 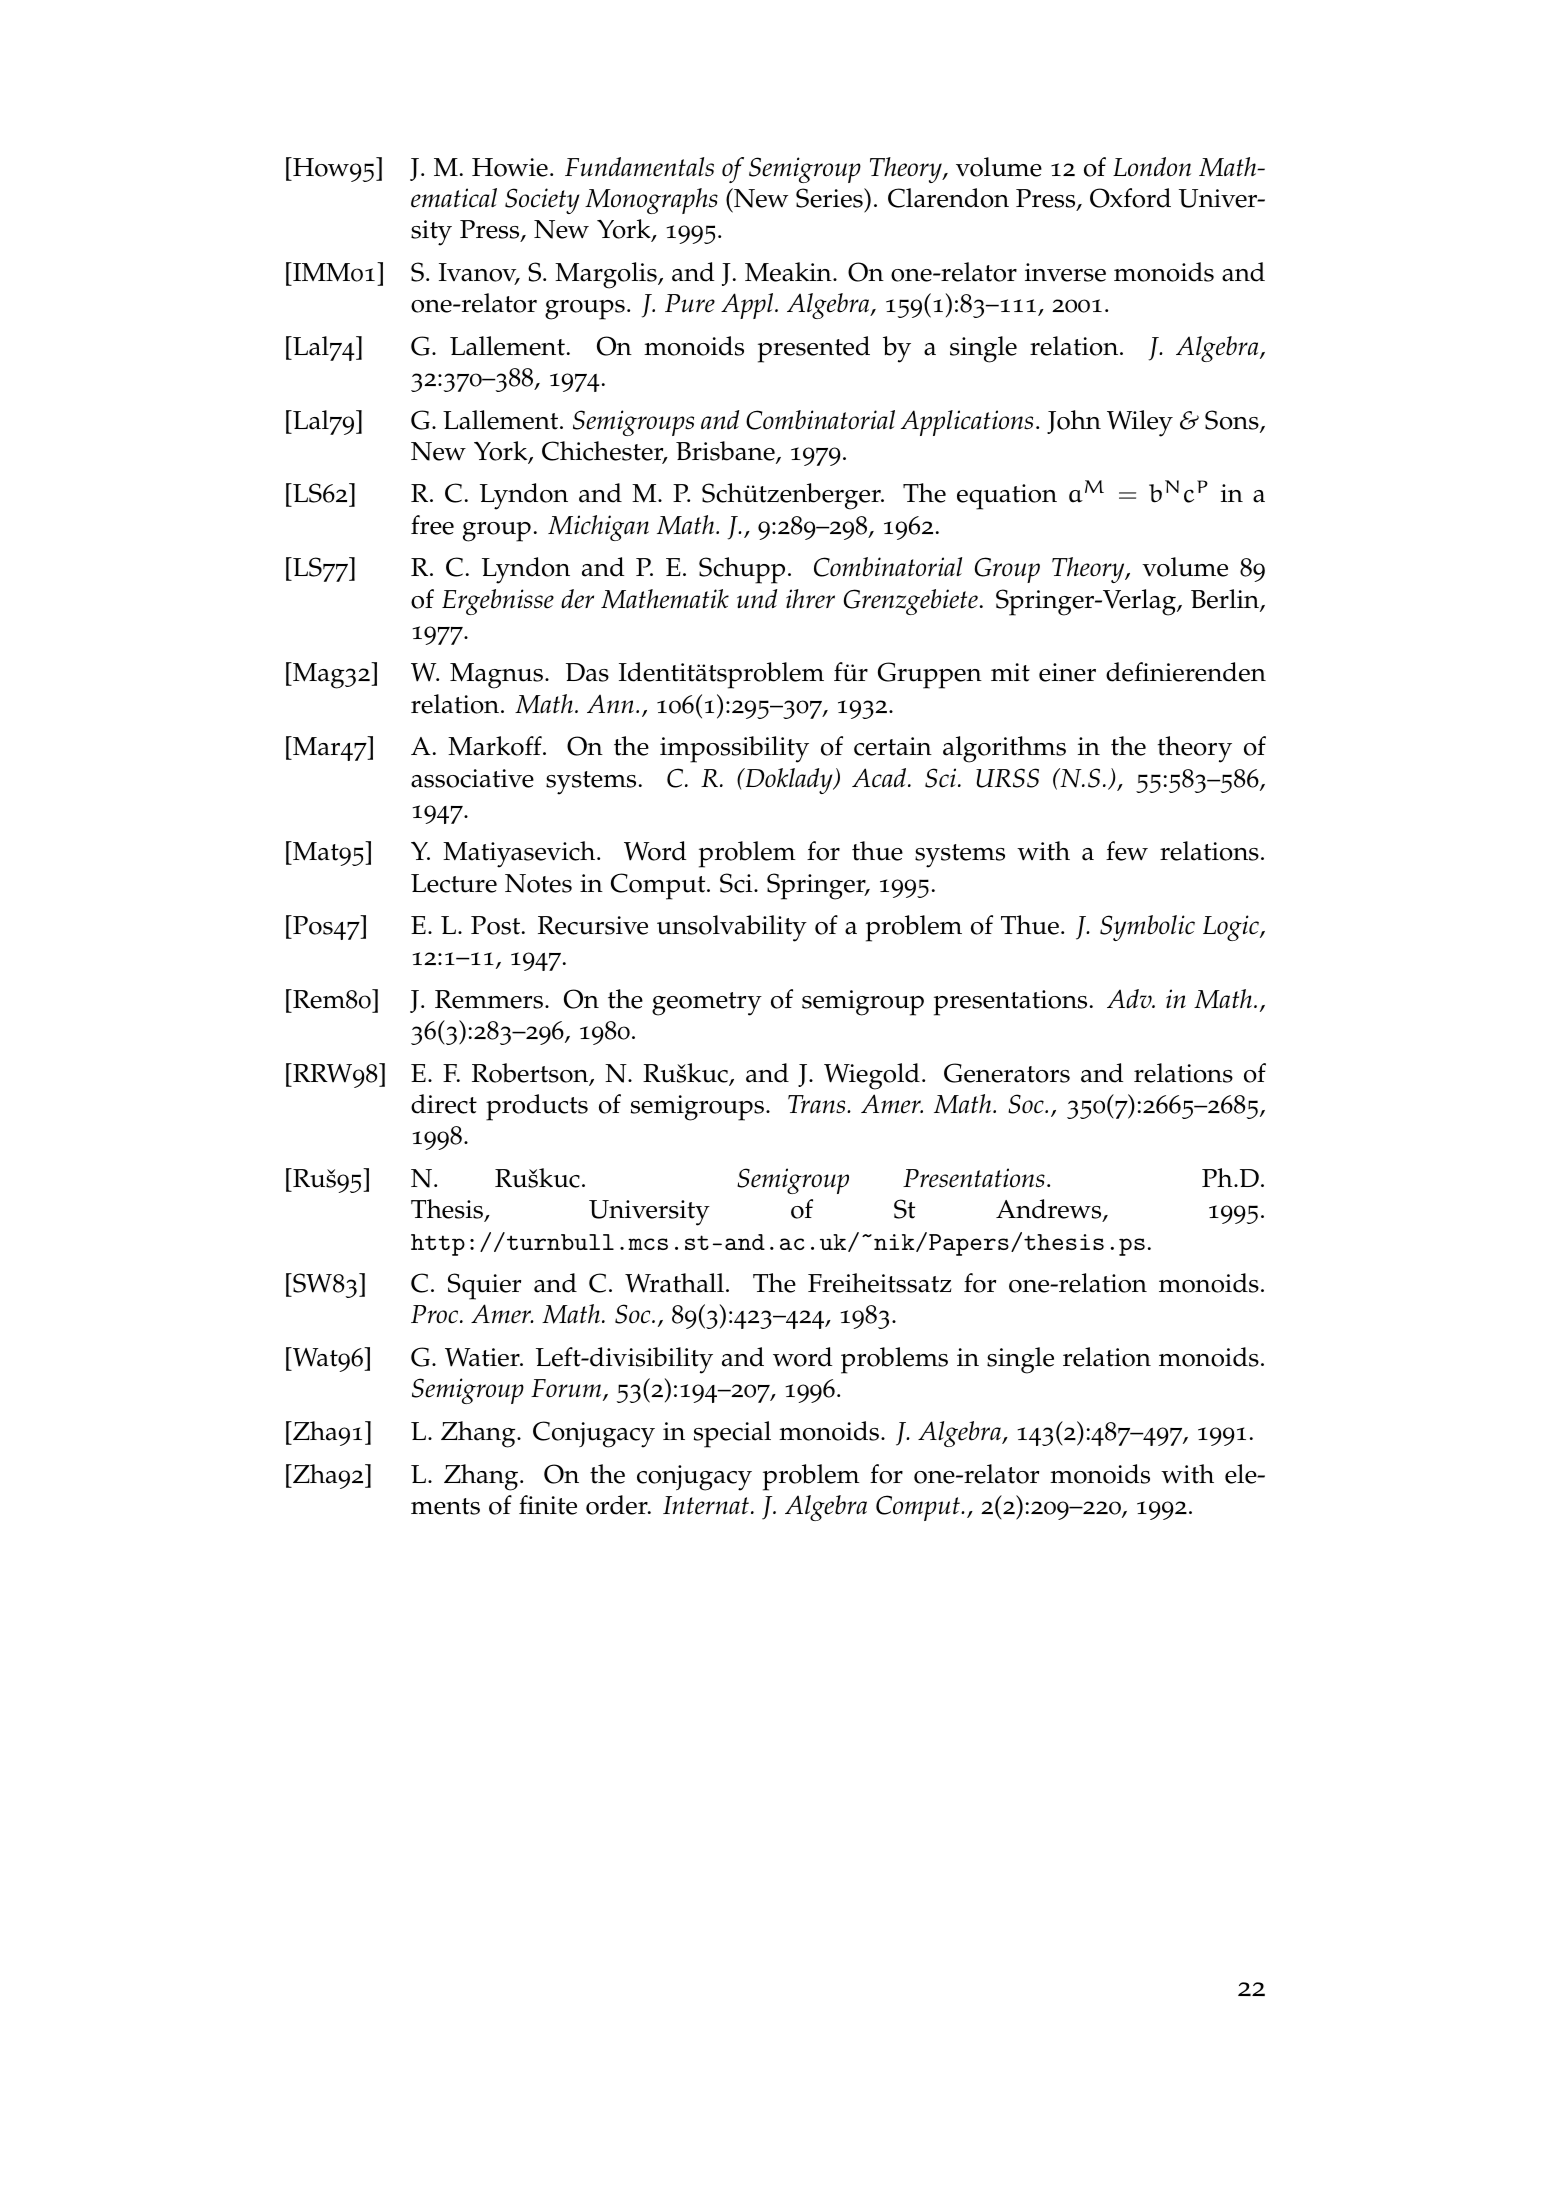 What do you see at coordinates (830, 198) in the screenshot?
I see `Series` at bounding box center [830, 198].
